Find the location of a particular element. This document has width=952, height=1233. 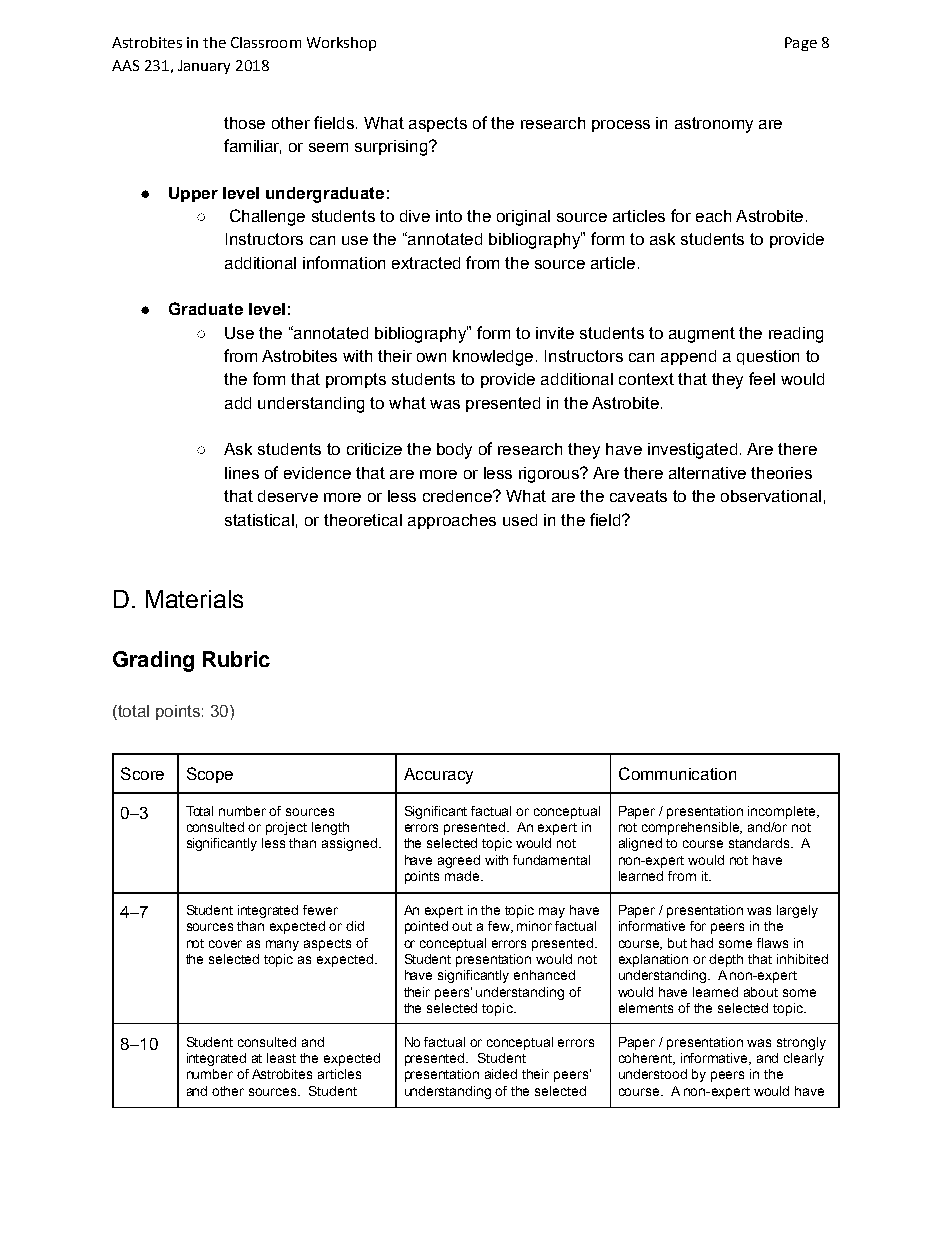

agreed is located at coordinates (459, 861).
